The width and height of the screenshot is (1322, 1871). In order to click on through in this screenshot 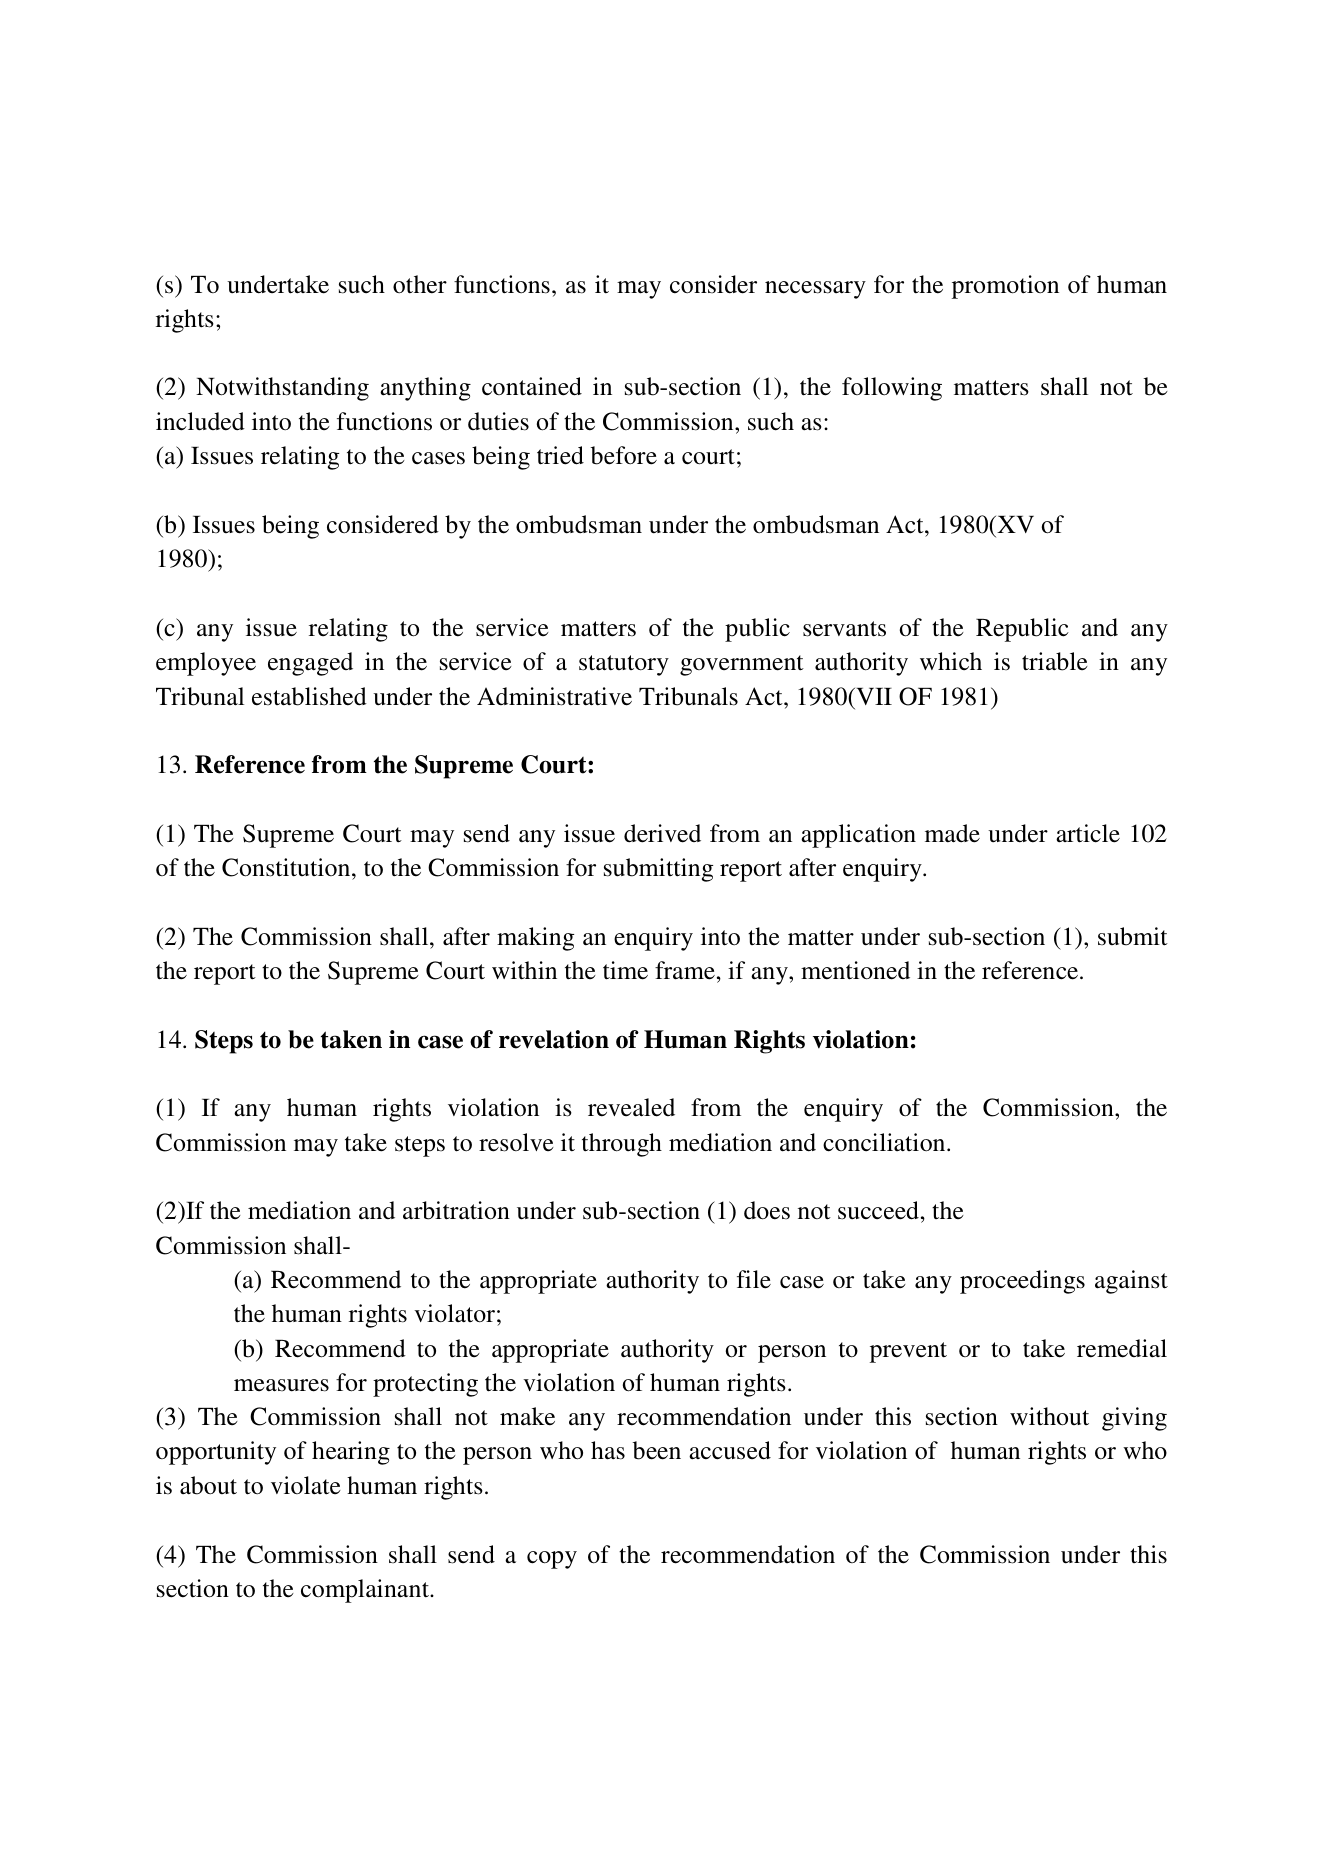, I will do `click(622, 1145)`.
